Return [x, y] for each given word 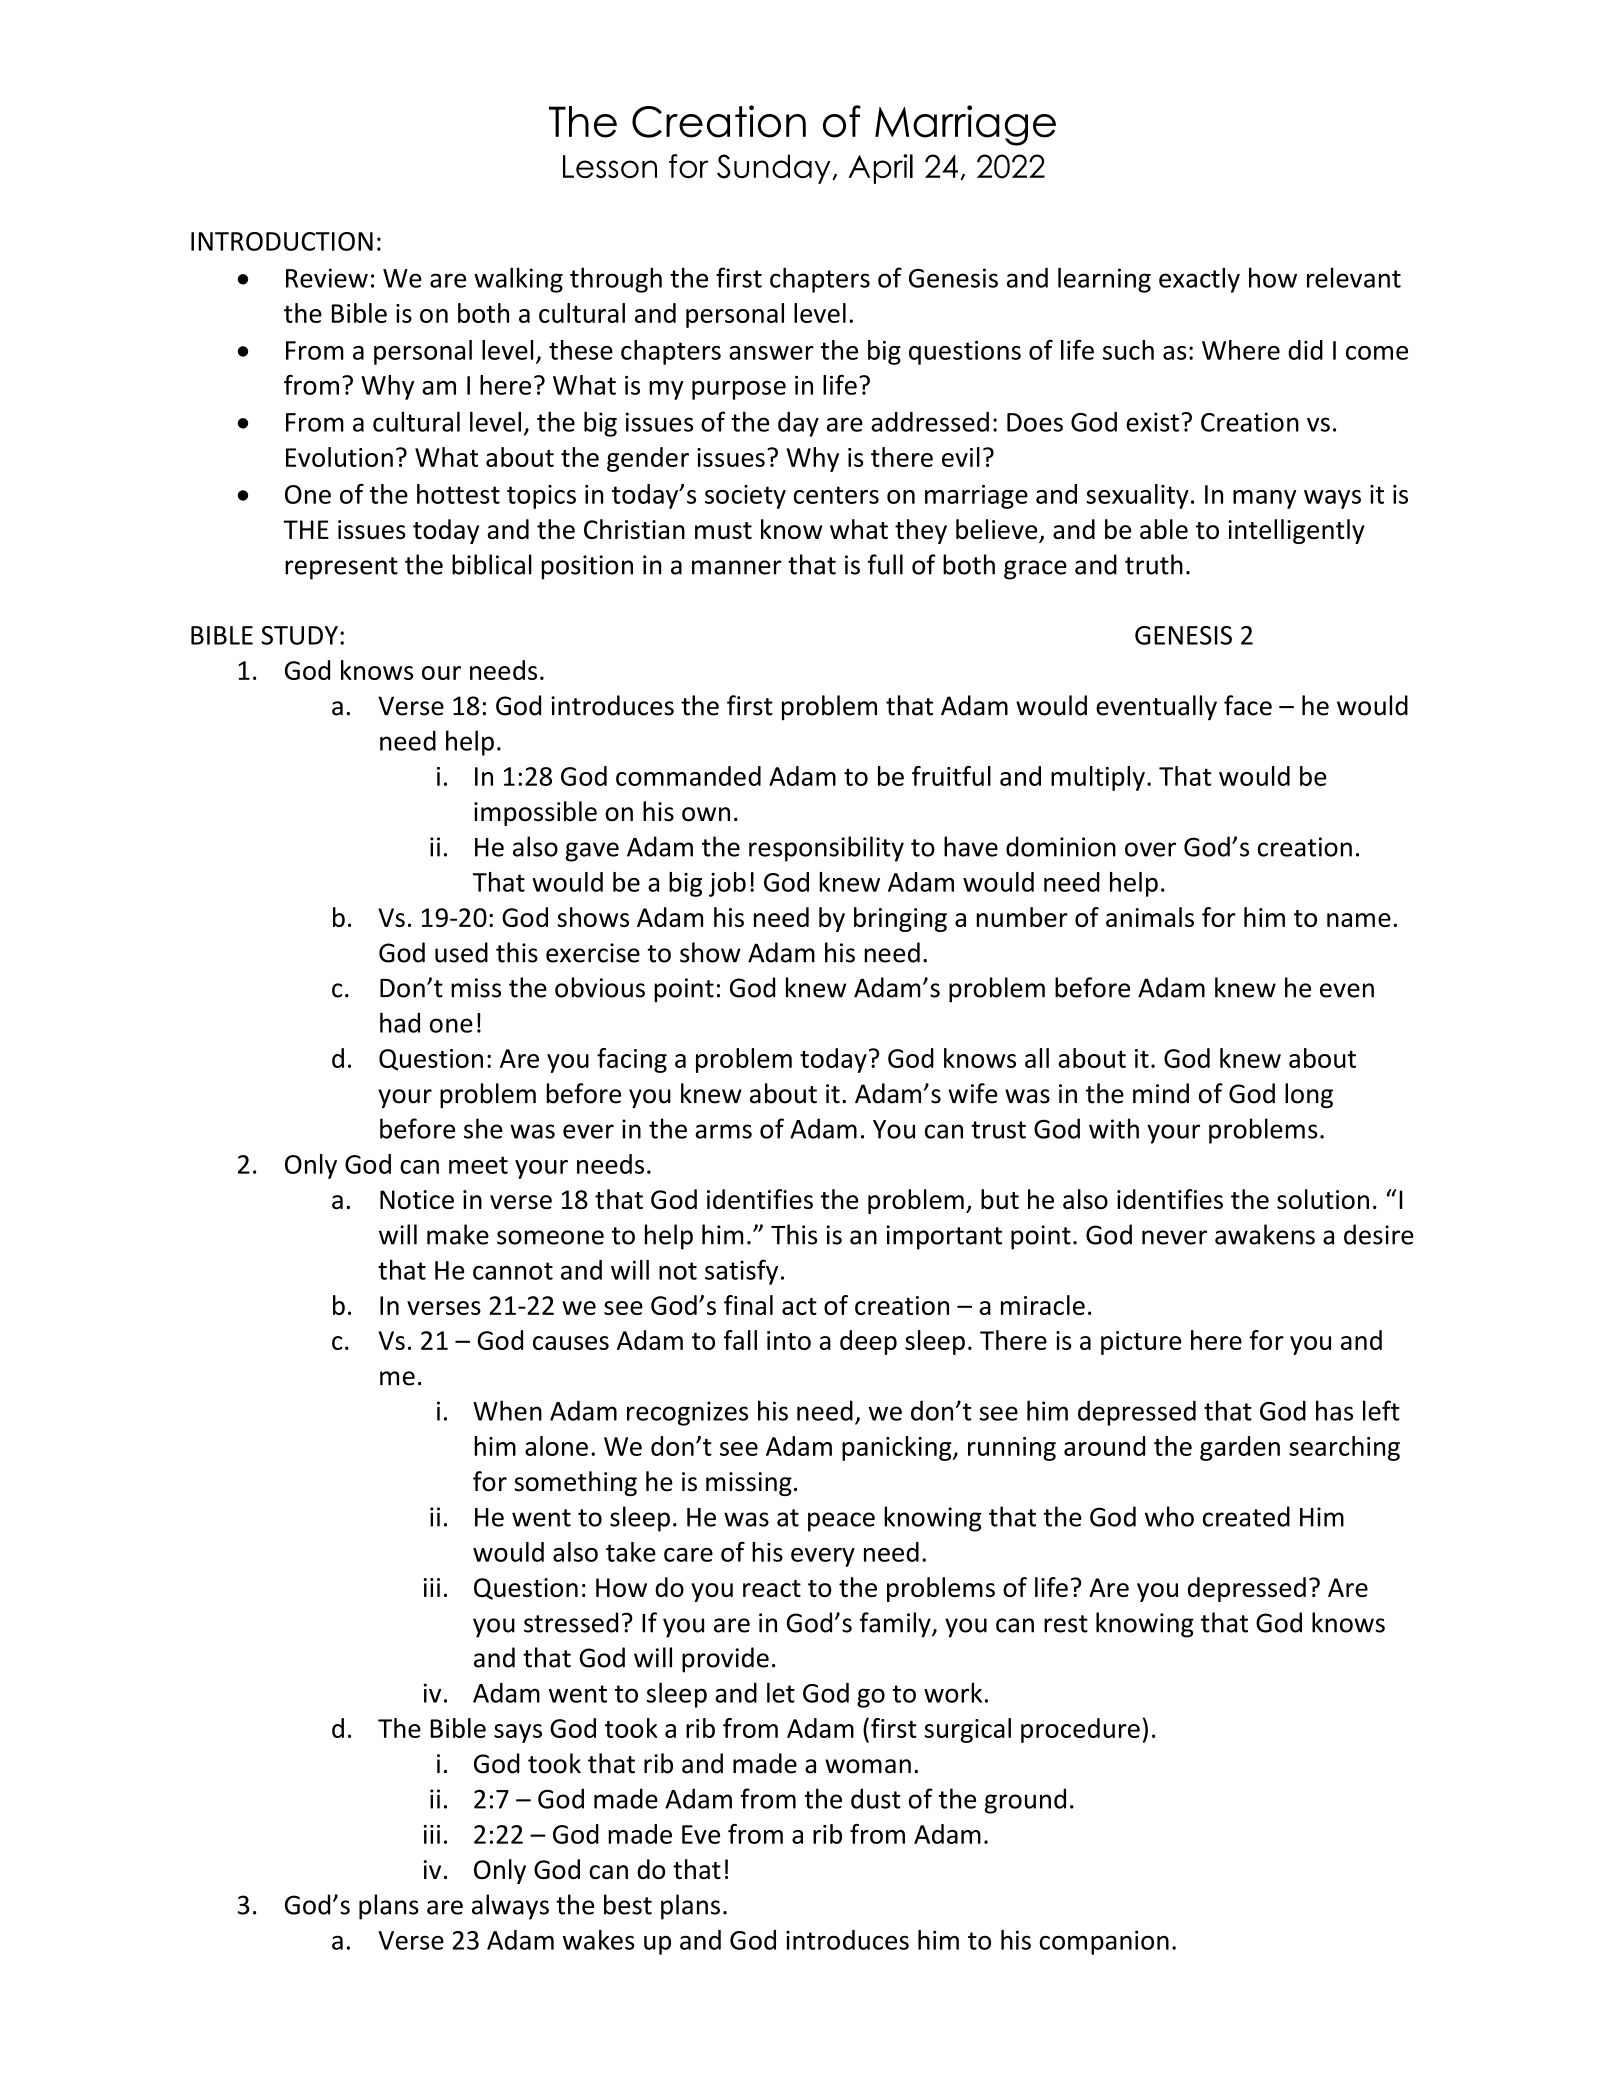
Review [327, 278]
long [1309, 1095]
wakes [599, 1940]
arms [723, 1131]
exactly [1199, 280]
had [400, 1022]
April [880, 169]
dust [876, 1798]
